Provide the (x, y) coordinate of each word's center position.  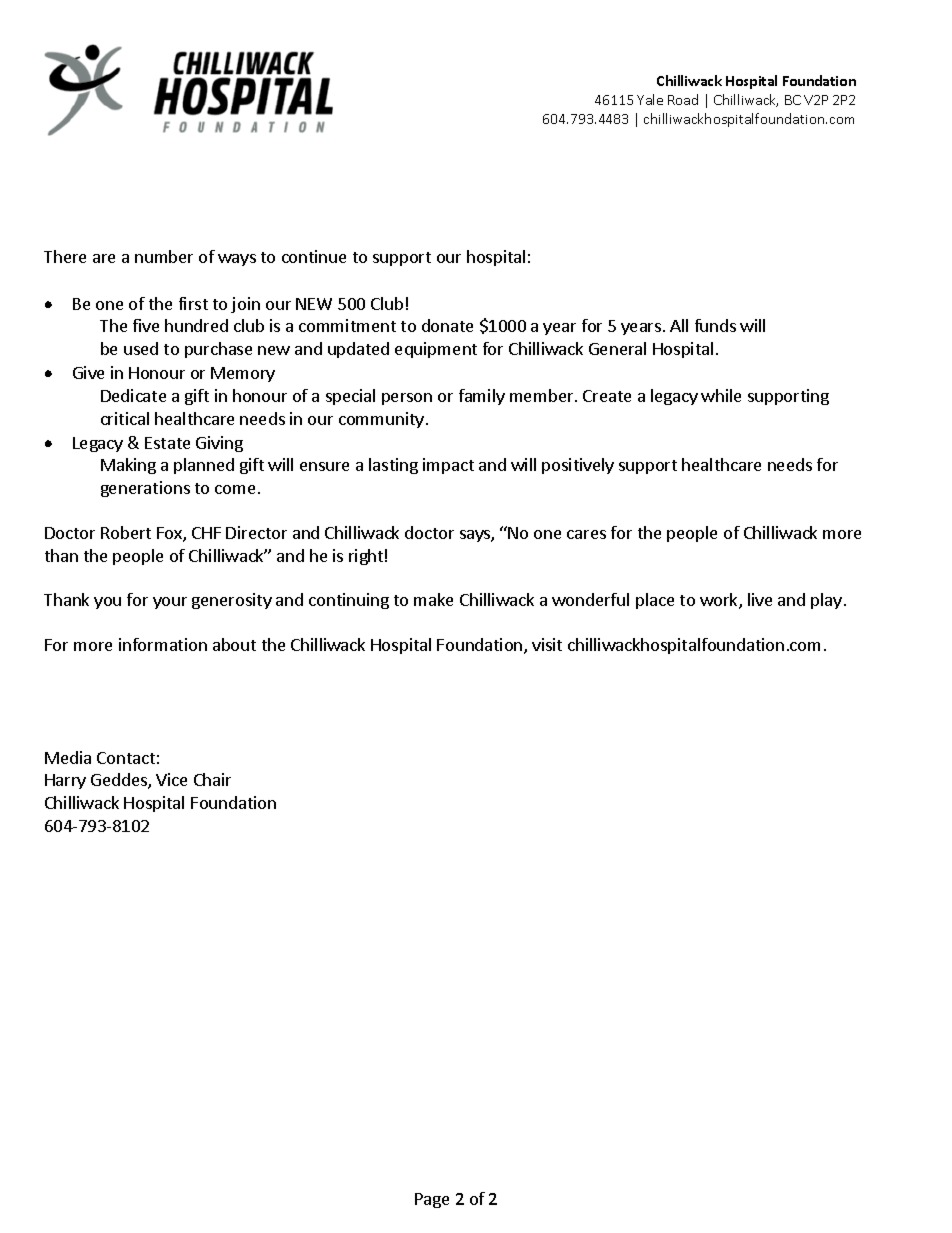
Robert (126, 532)
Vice (171, 779)
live (760, 599)
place (655, 601)
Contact (126, 758)
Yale (650, 99)
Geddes (120, 781)
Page (432, 1200)
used (141, 348)
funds (715, 325)
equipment (436, 350)
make (433, 599)
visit (547, 644)
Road (683, 99)
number (164, 256)
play (826, 601)
